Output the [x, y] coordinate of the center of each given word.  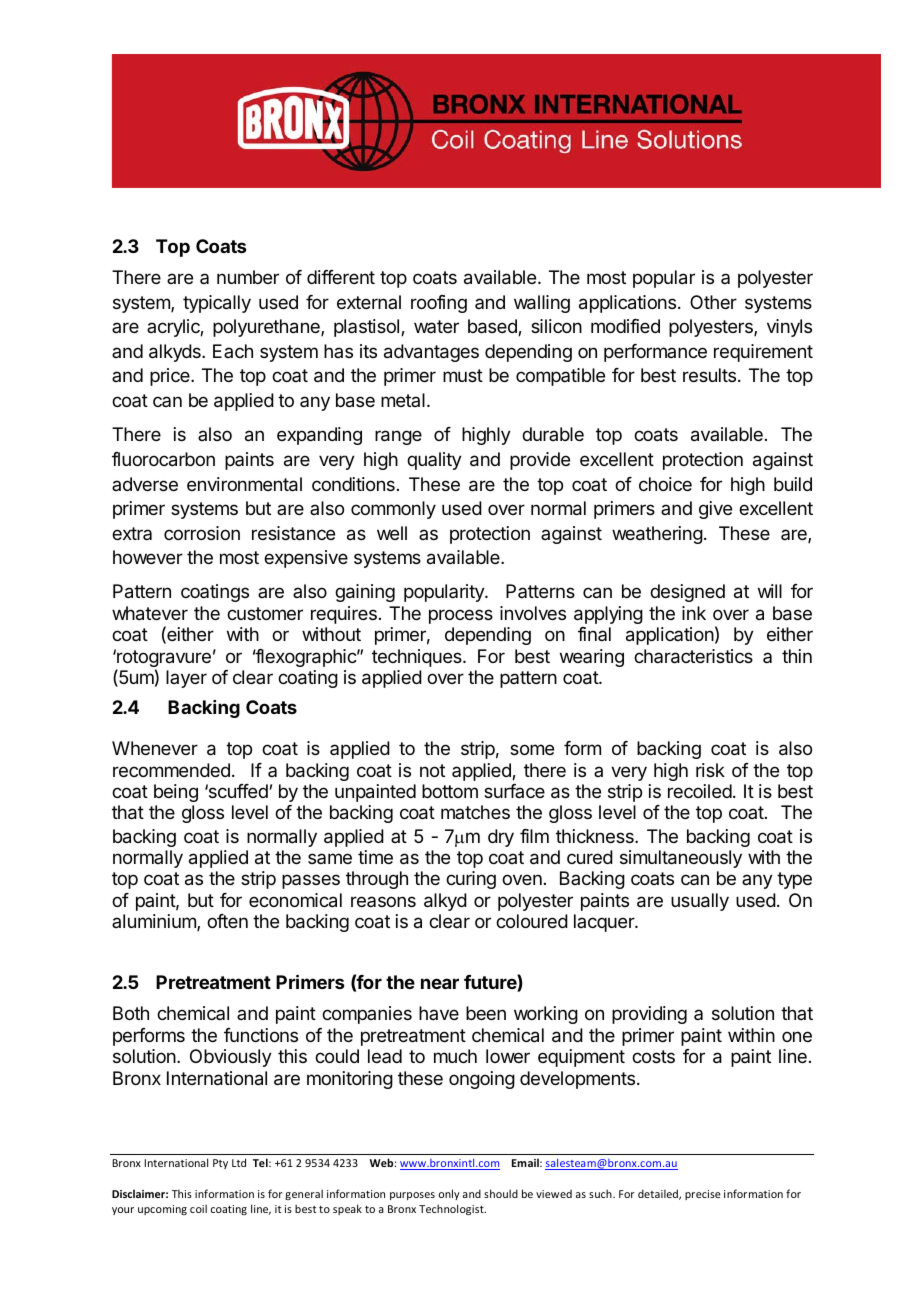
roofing [439, 304]
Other [713, 302]
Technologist [452, 1209]
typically [217, 304]
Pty [220, 1164]
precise [703, 1195]
